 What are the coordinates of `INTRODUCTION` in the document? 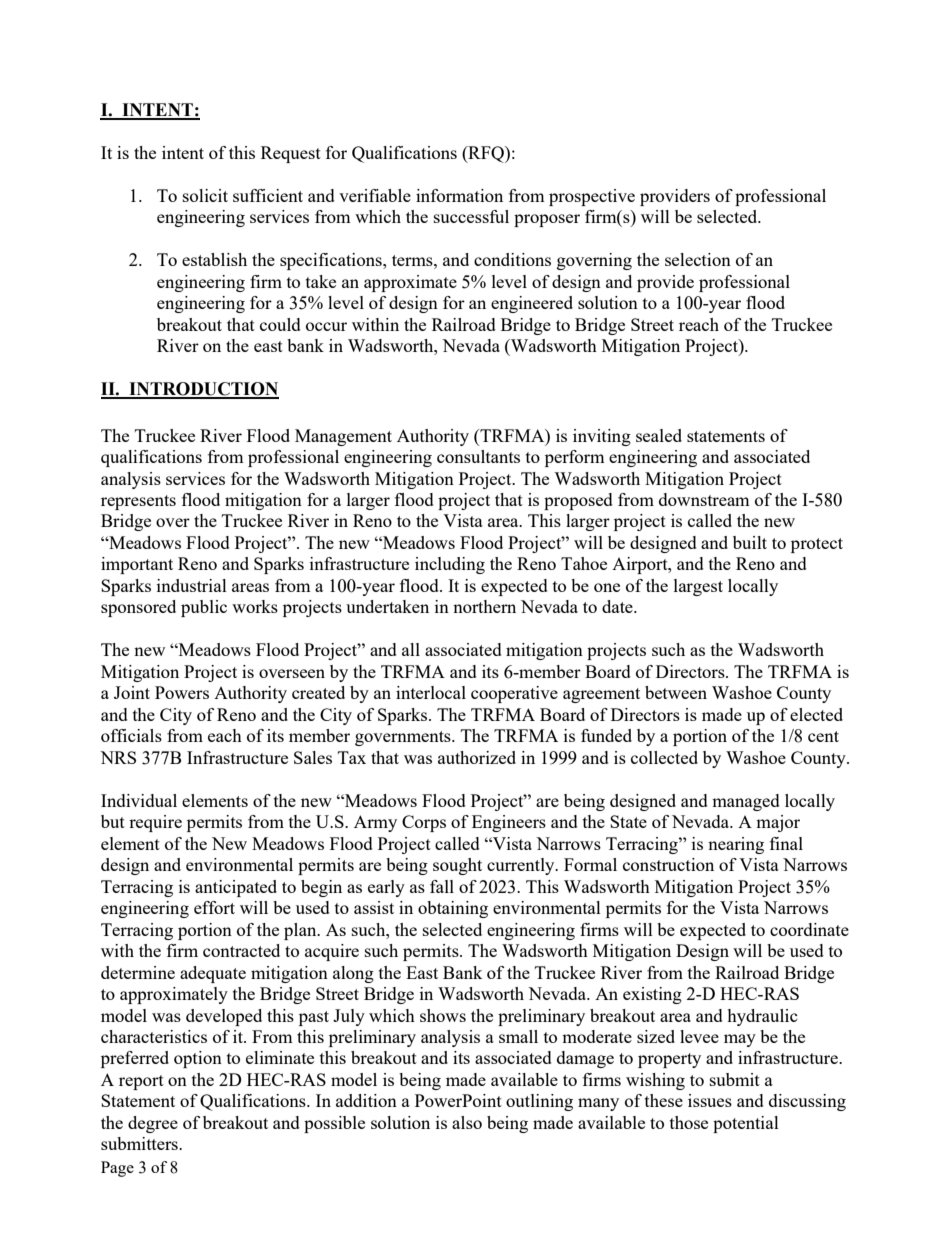 It's located at (203, 390).
